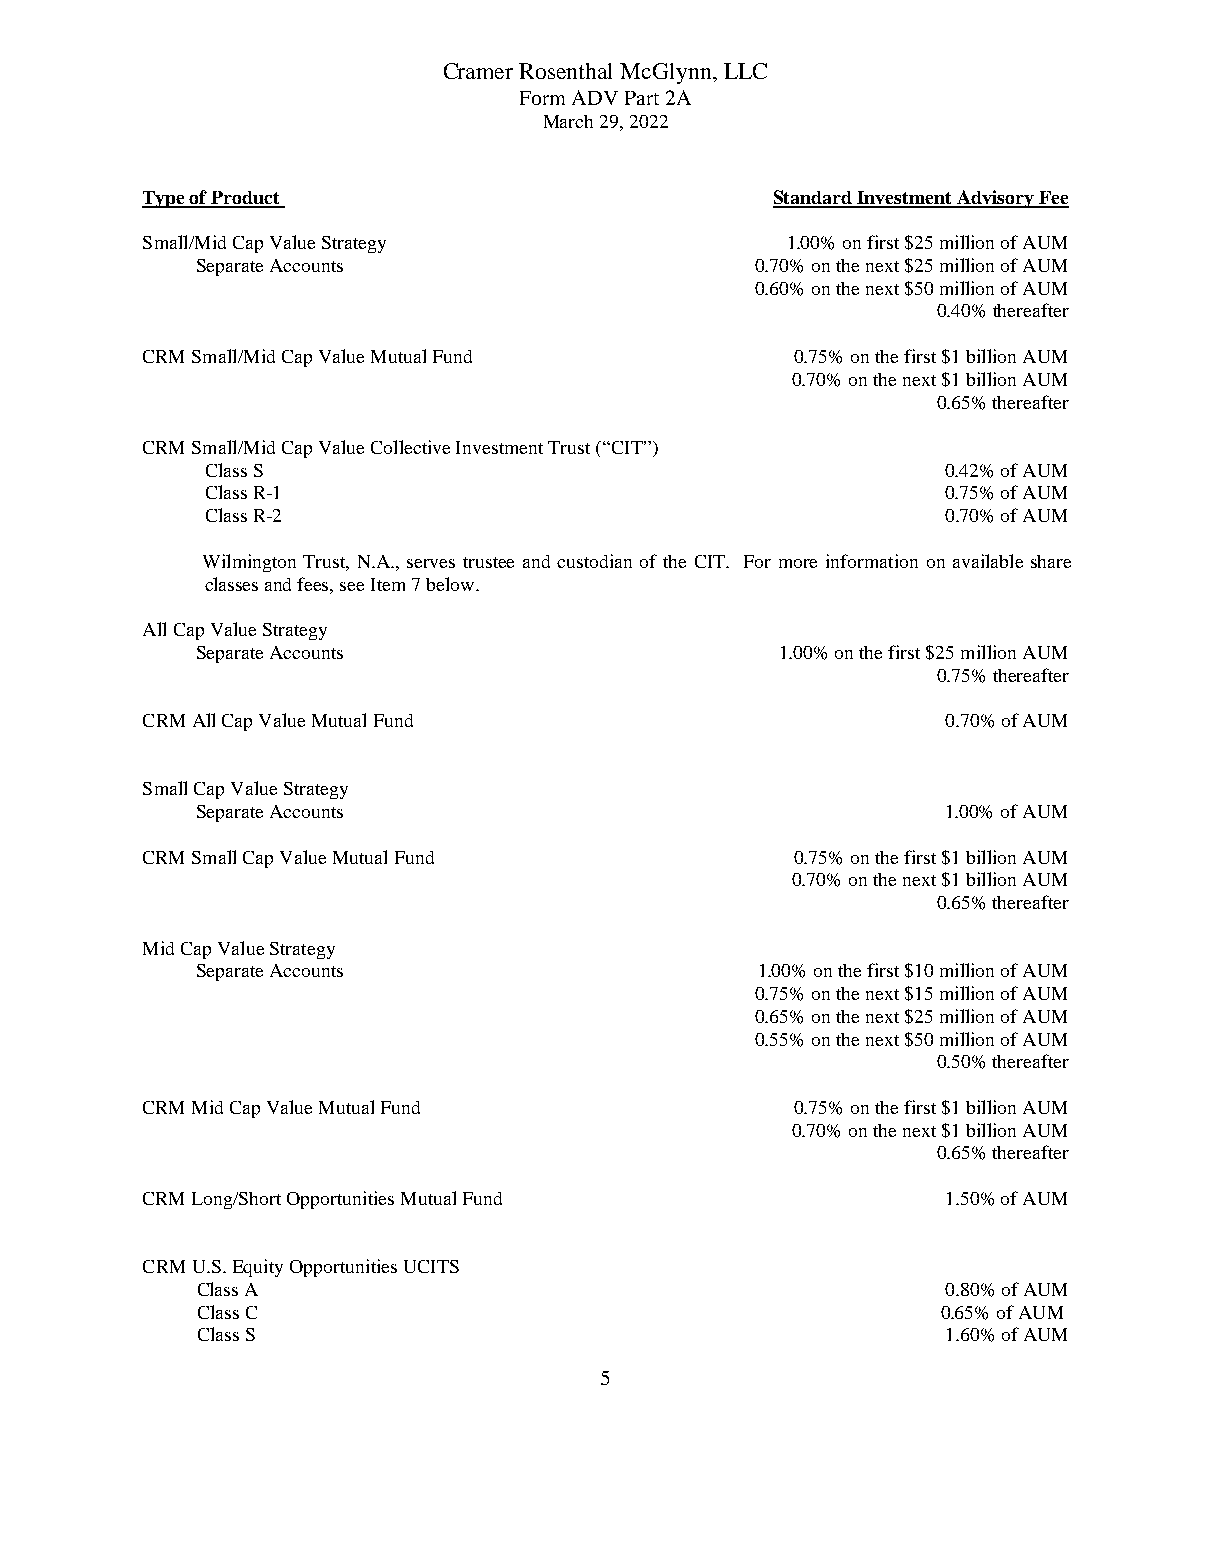  What do you see at coordinates (988, 561) in the page?
I see `available` at bounding box center [988, 561].
